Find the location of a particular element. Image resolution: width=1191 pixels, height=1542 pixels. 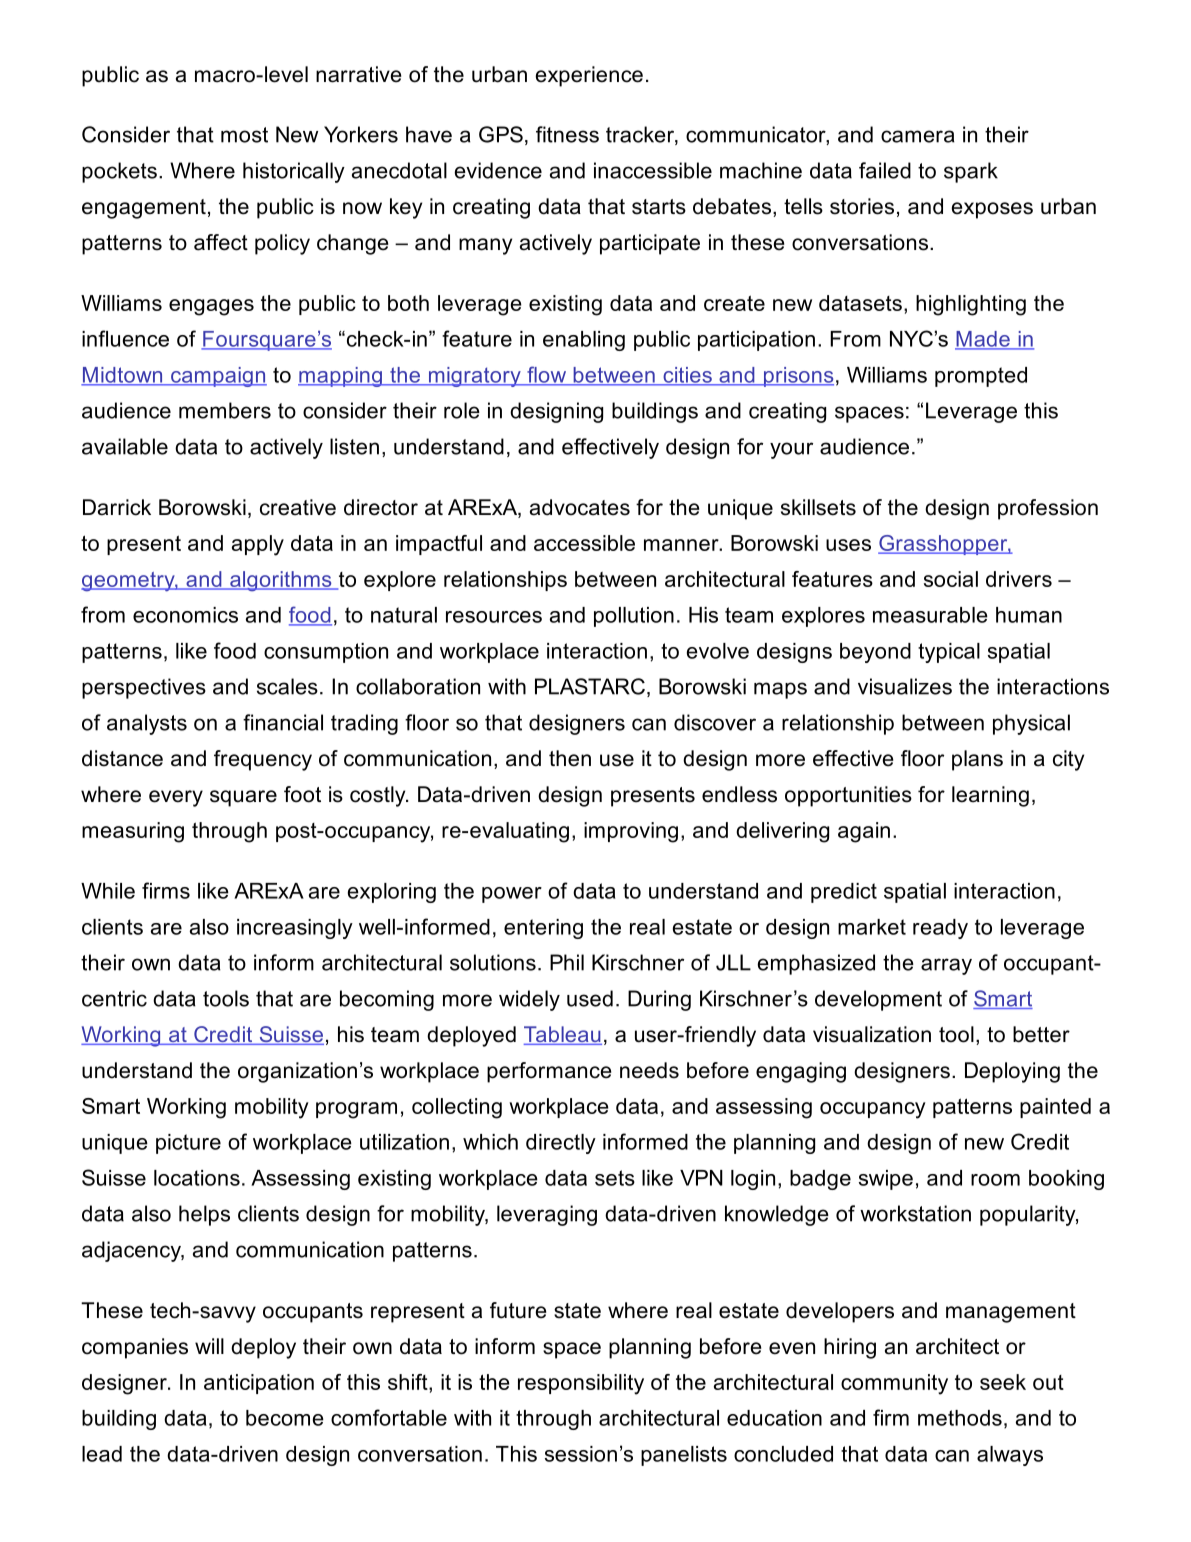

frequency is located at coordinates (263, 760).
